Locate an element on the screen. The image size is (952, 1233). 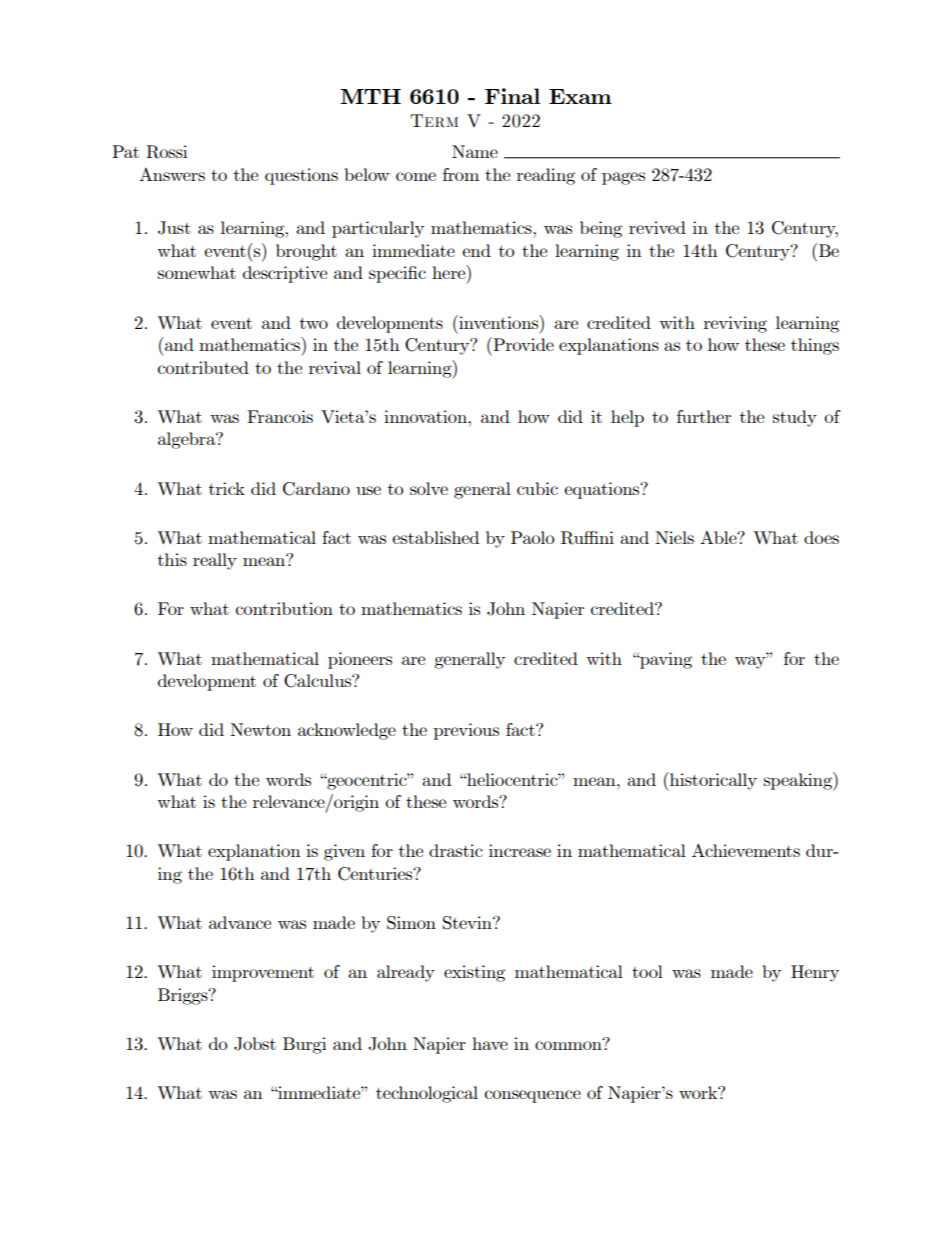
Name is located at coordinates (475, 151).
